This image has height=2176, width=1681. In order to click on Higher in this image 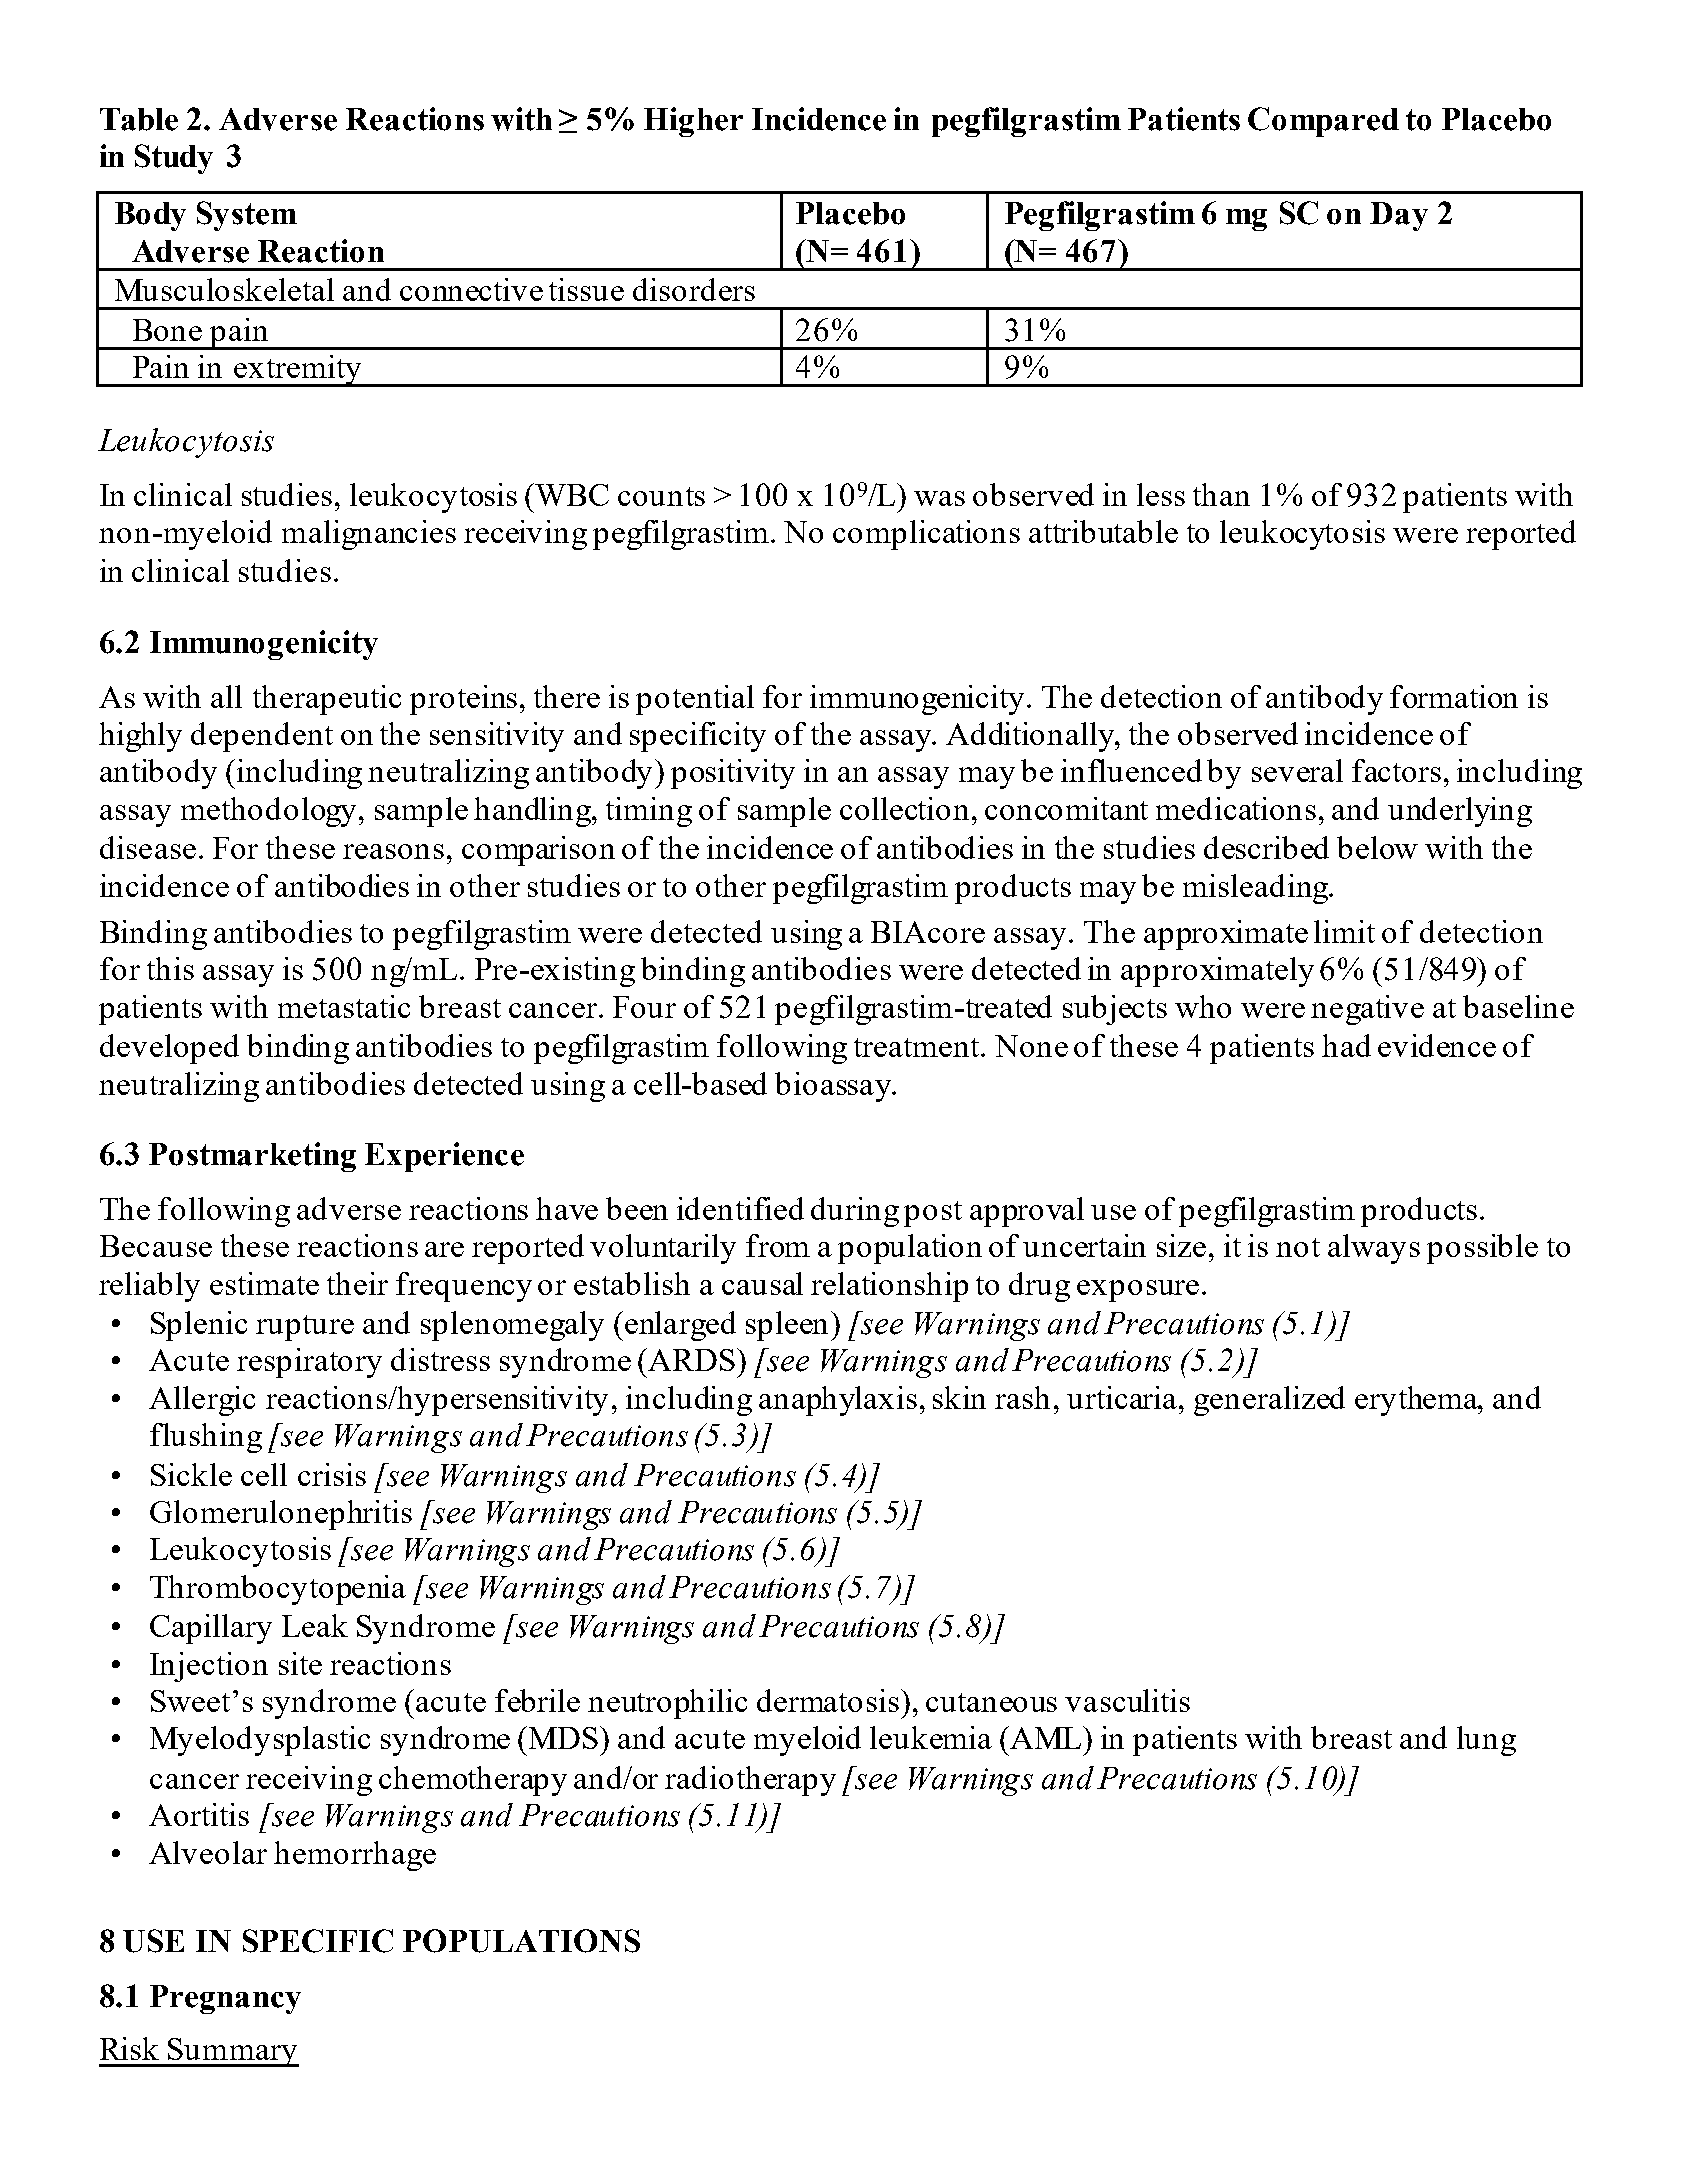, I will do `click(693, 122)`.
